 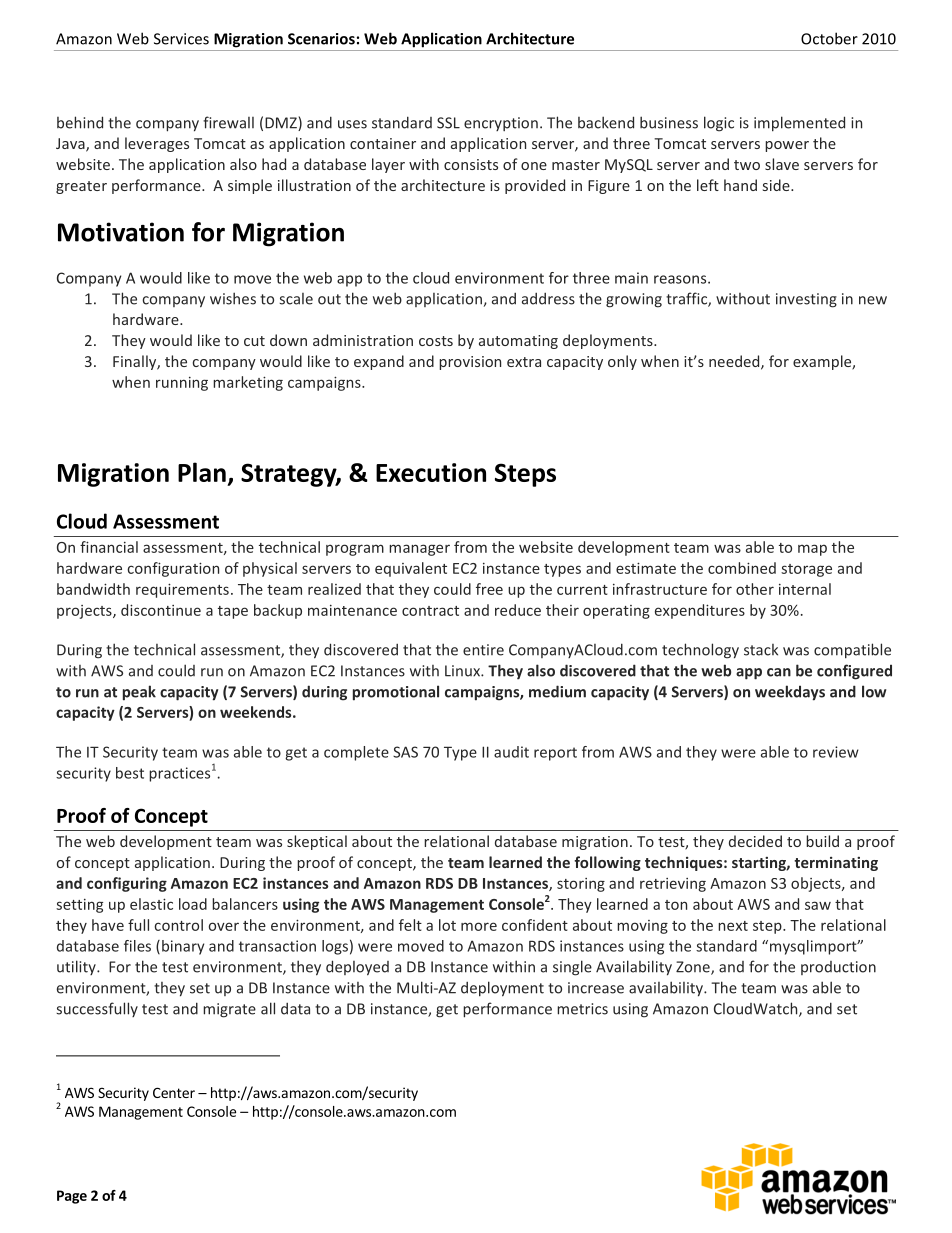 What do you see at coordinates (174, 1092) in the screenshot?
I see `Center` at bounding box center [174, 1092].
